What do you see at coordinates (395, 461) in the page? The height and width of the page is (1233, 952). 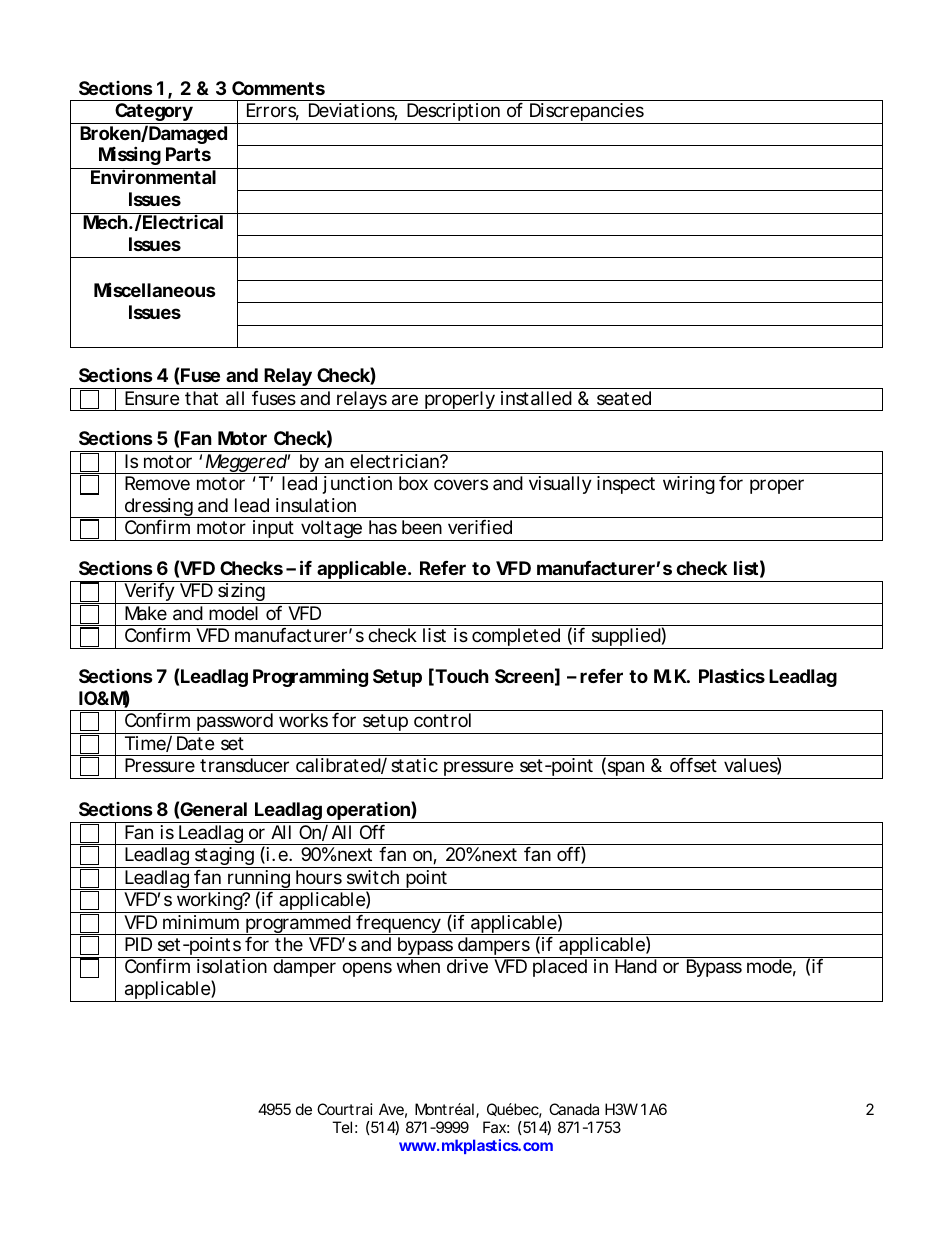 I see `electrician` at bounding box center [395, 461].
